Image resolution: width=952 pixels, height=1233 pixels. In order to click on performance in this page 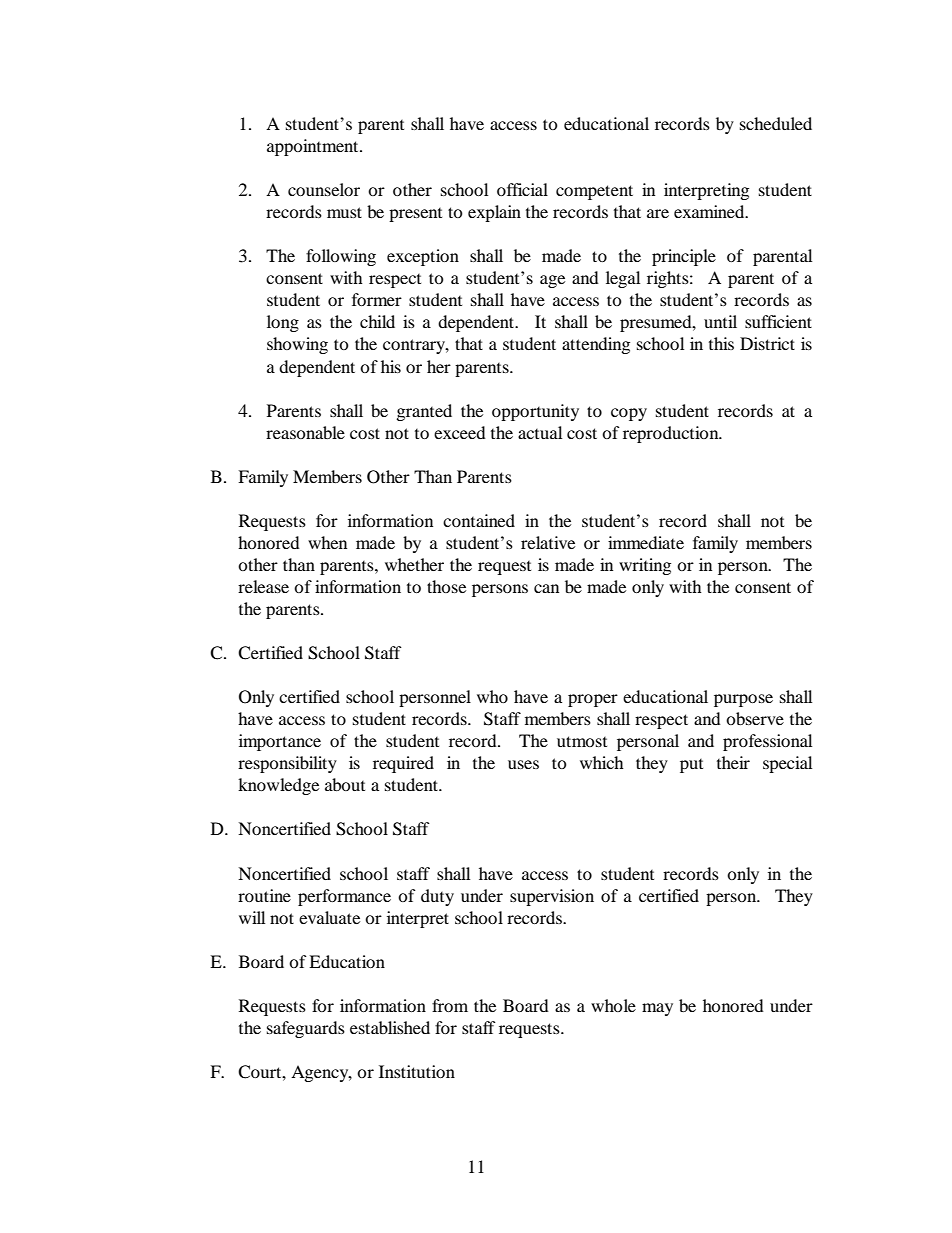, I will do `click(344, 897)`.
